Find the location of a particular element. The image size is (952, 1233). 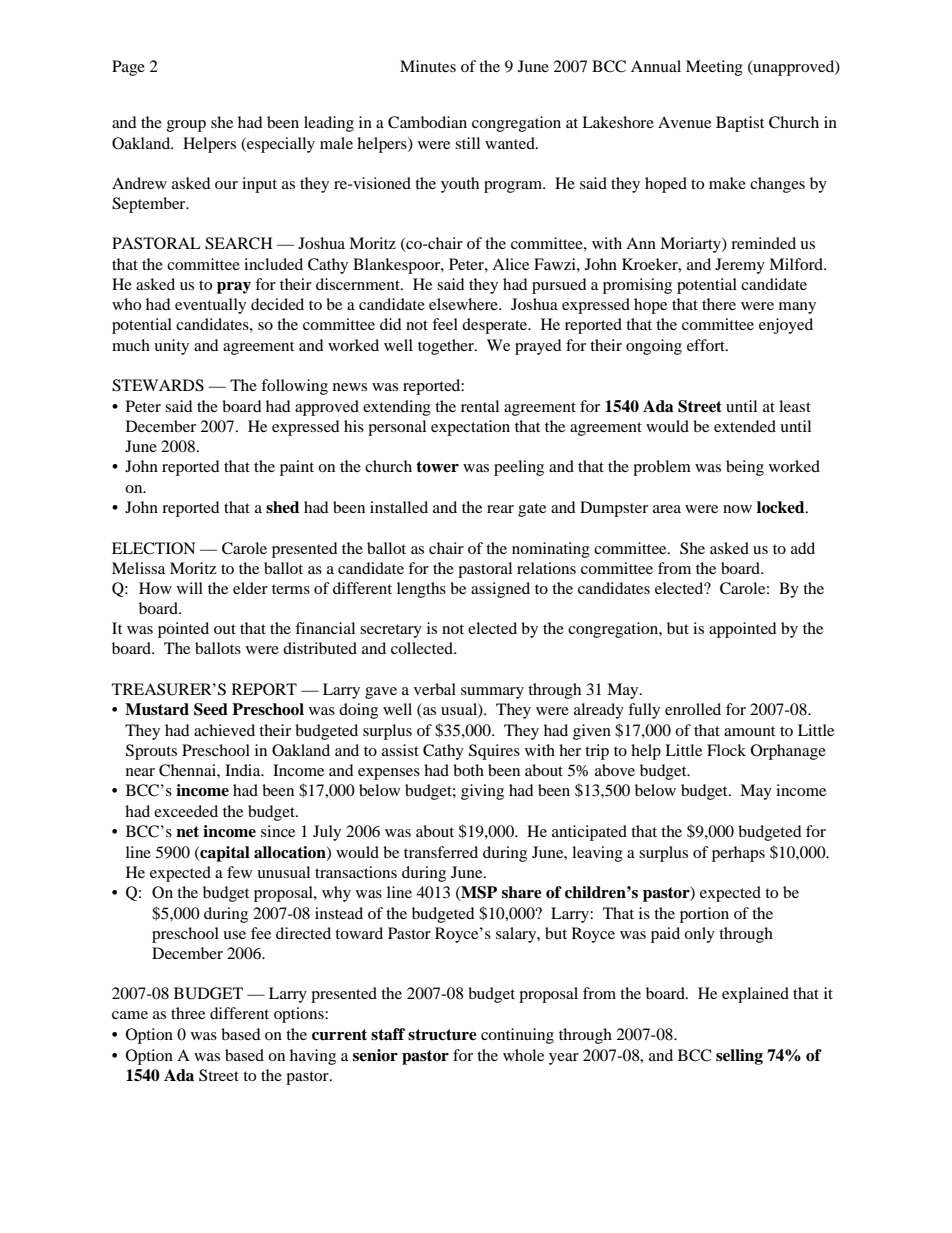

assigned is located at coordinates (500, 590).
